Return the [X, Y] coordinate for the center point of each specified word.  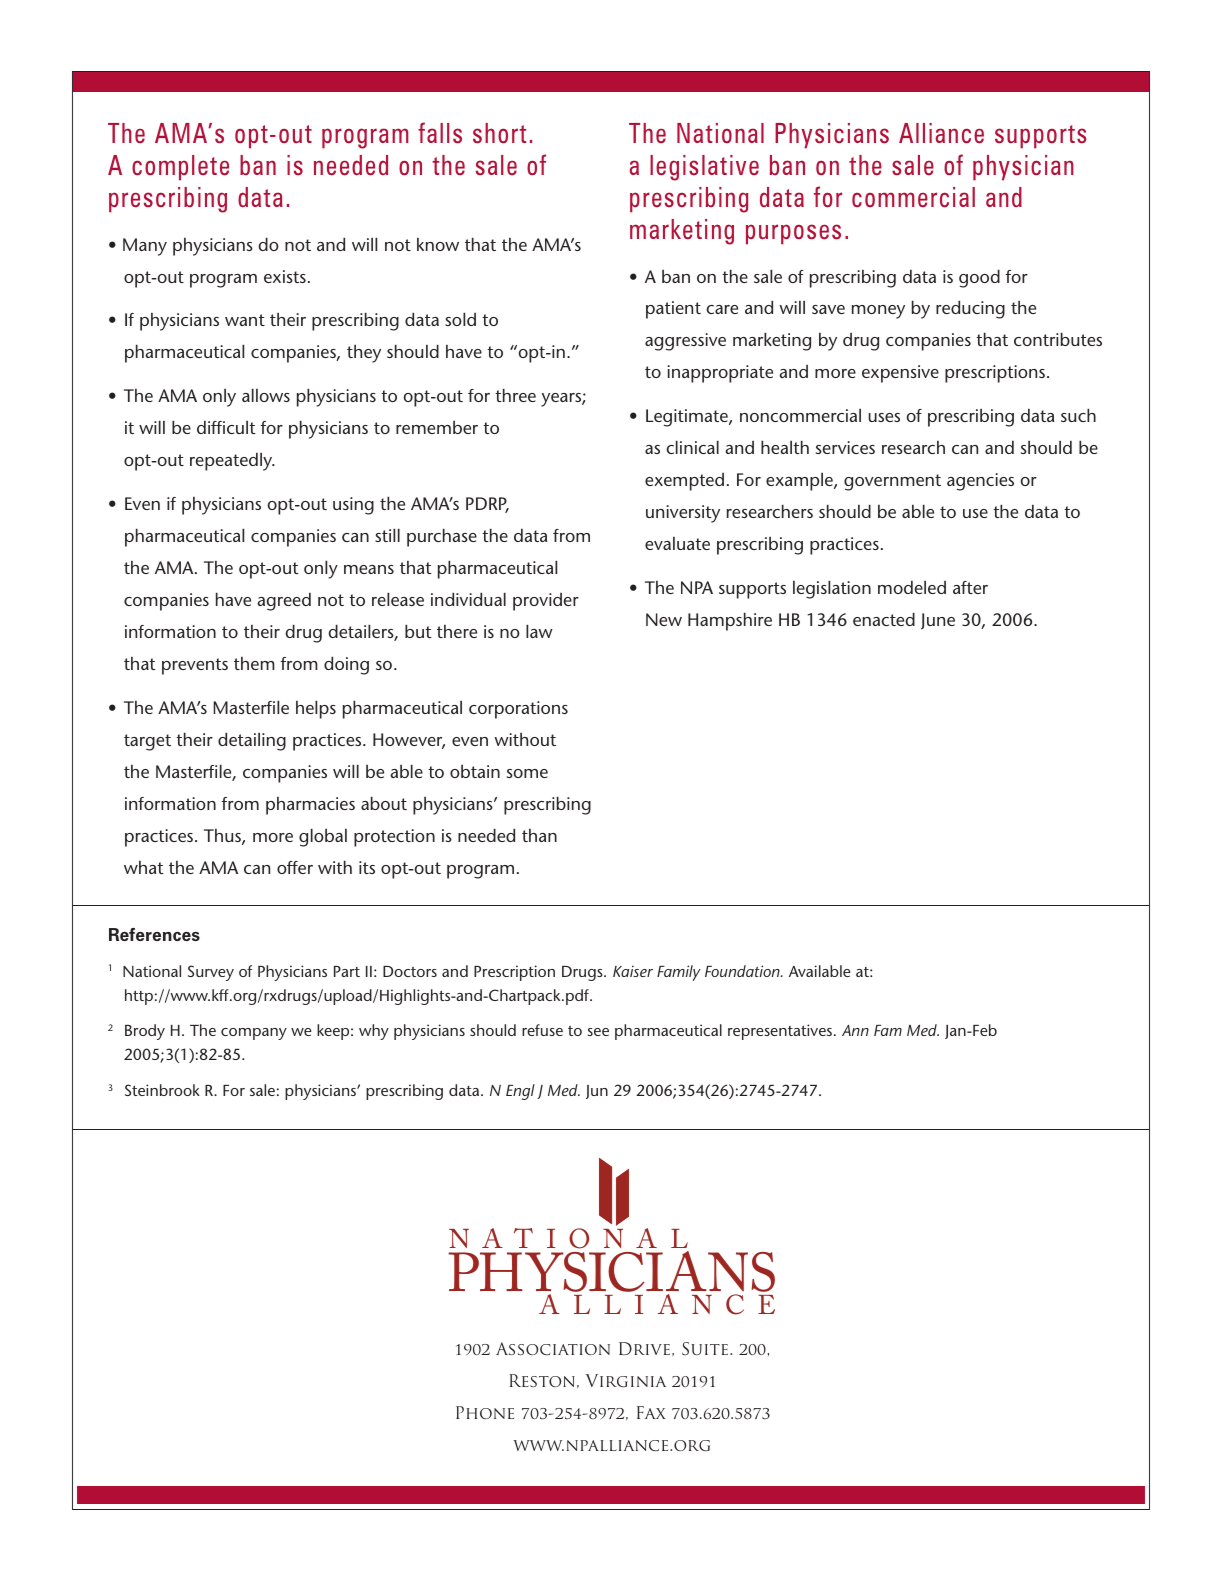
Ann [855, 1030]
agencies [980, 482]
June [938, 621]
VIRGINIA [625, 1381]
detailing [252, 742]
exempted [684, 482]
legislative [704, 168]
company [254, 1034]
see [598, 1032]
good [979, 279]
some [527, 773]
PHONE [485, 1412]
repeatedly [232, 462]
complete [180, 168]
